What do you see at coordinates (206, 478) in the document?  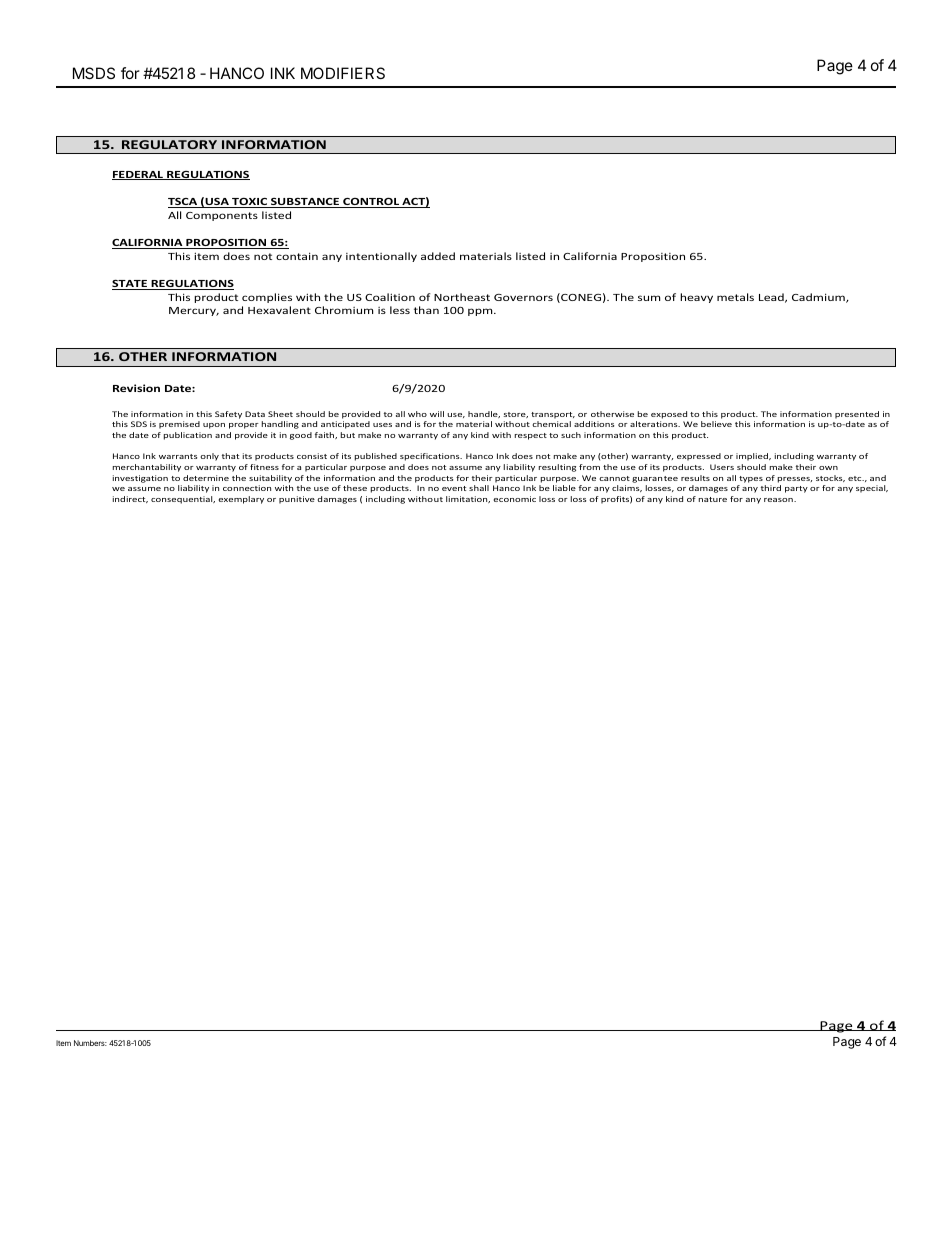 I see `determine` at bounding box center [206, 478].
